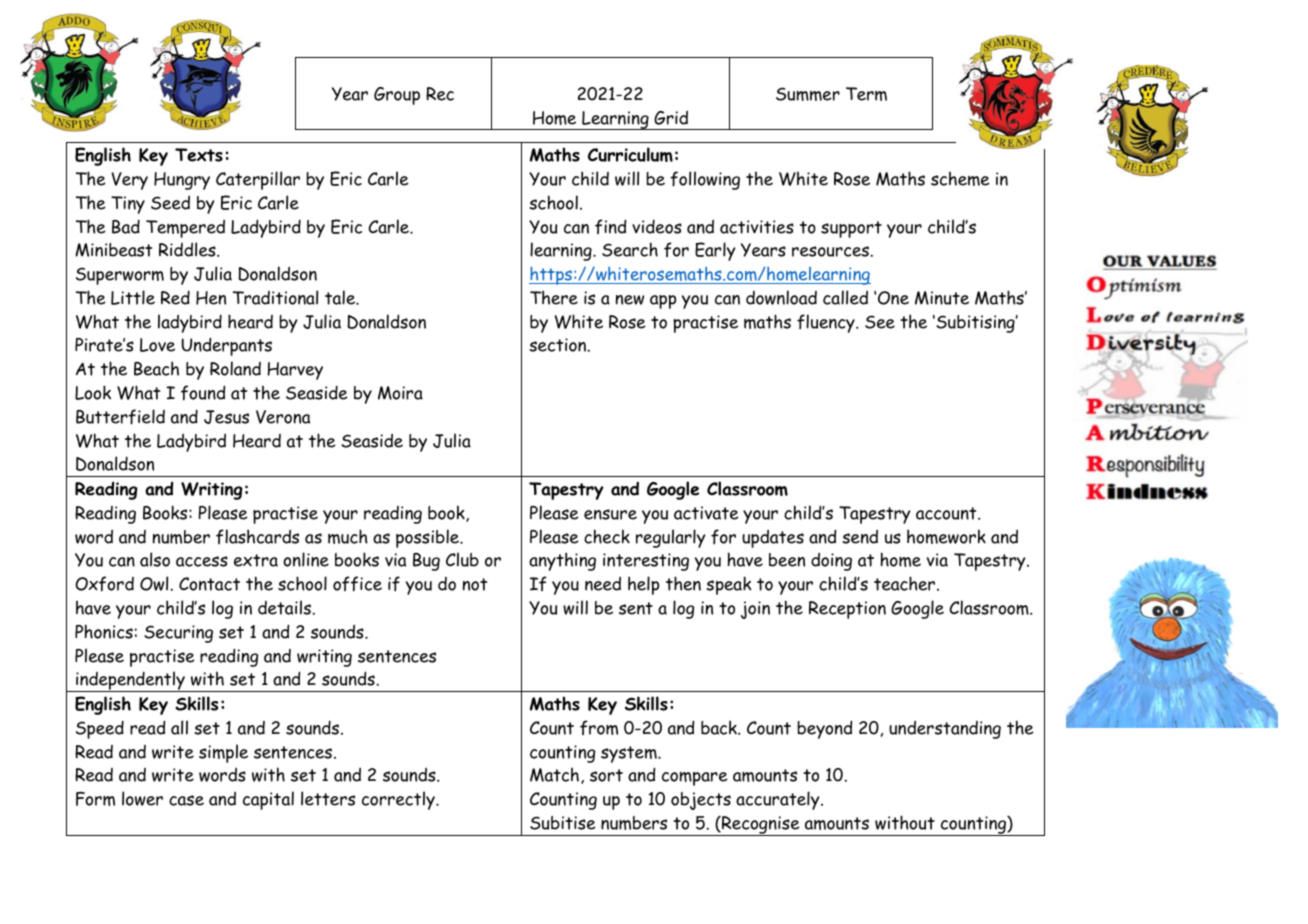 The height and width of the screenshot is (924, 1308). I want to click on Term, so click(866, 94).
